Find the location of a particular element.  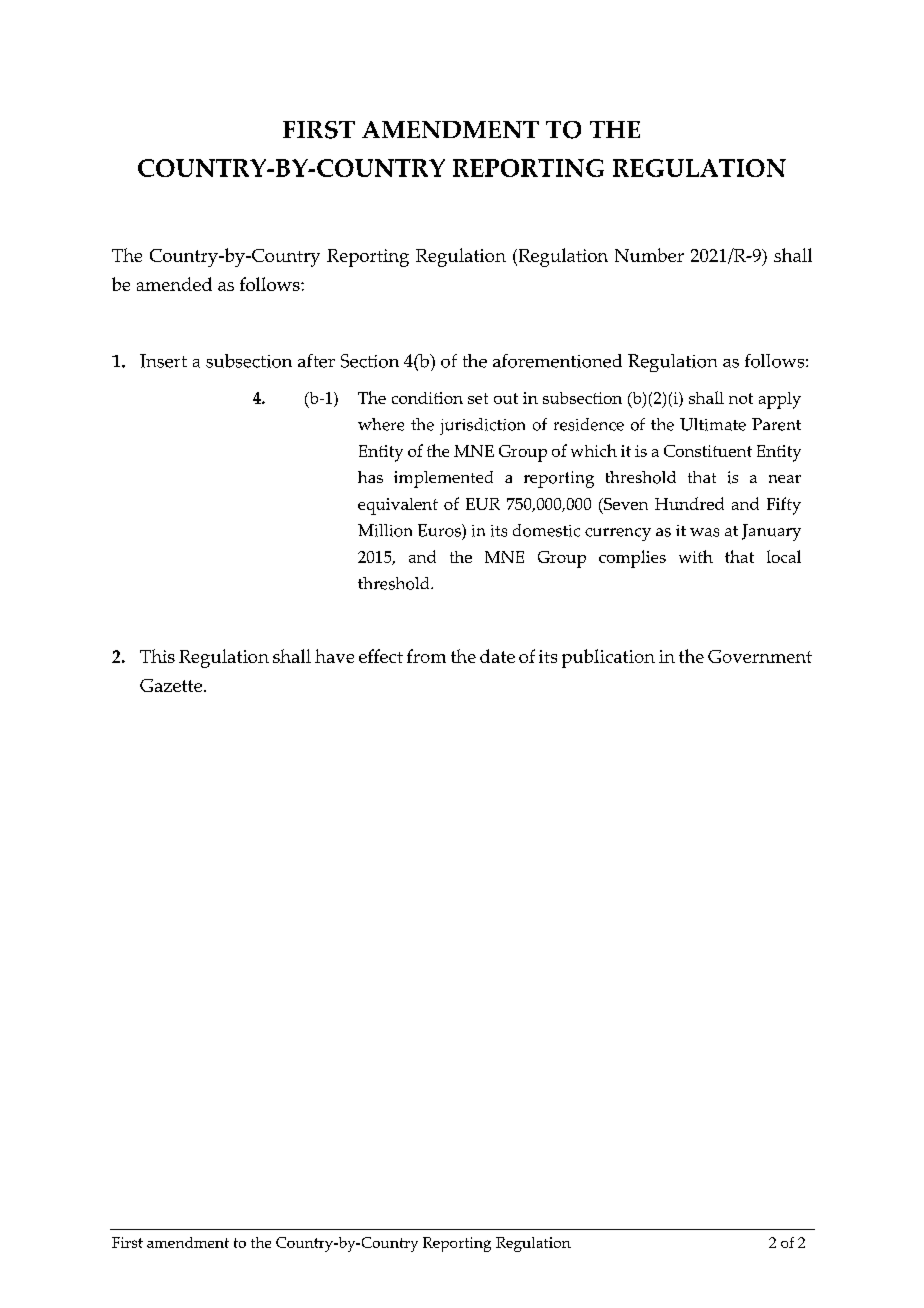

Number is located at coordinates (649, 255).
